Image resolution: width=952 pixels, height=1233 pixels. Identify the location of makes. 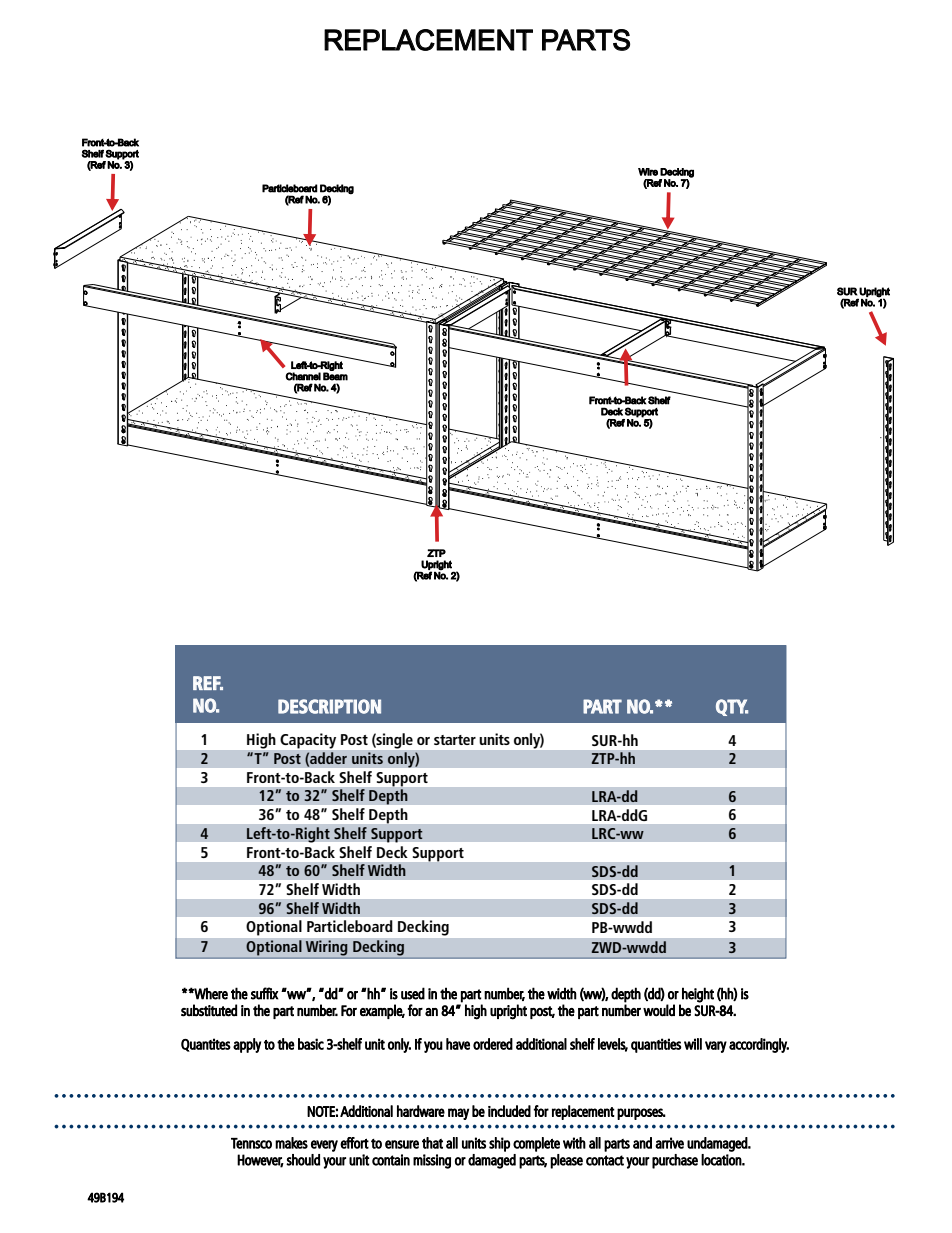
(291, 1143).
